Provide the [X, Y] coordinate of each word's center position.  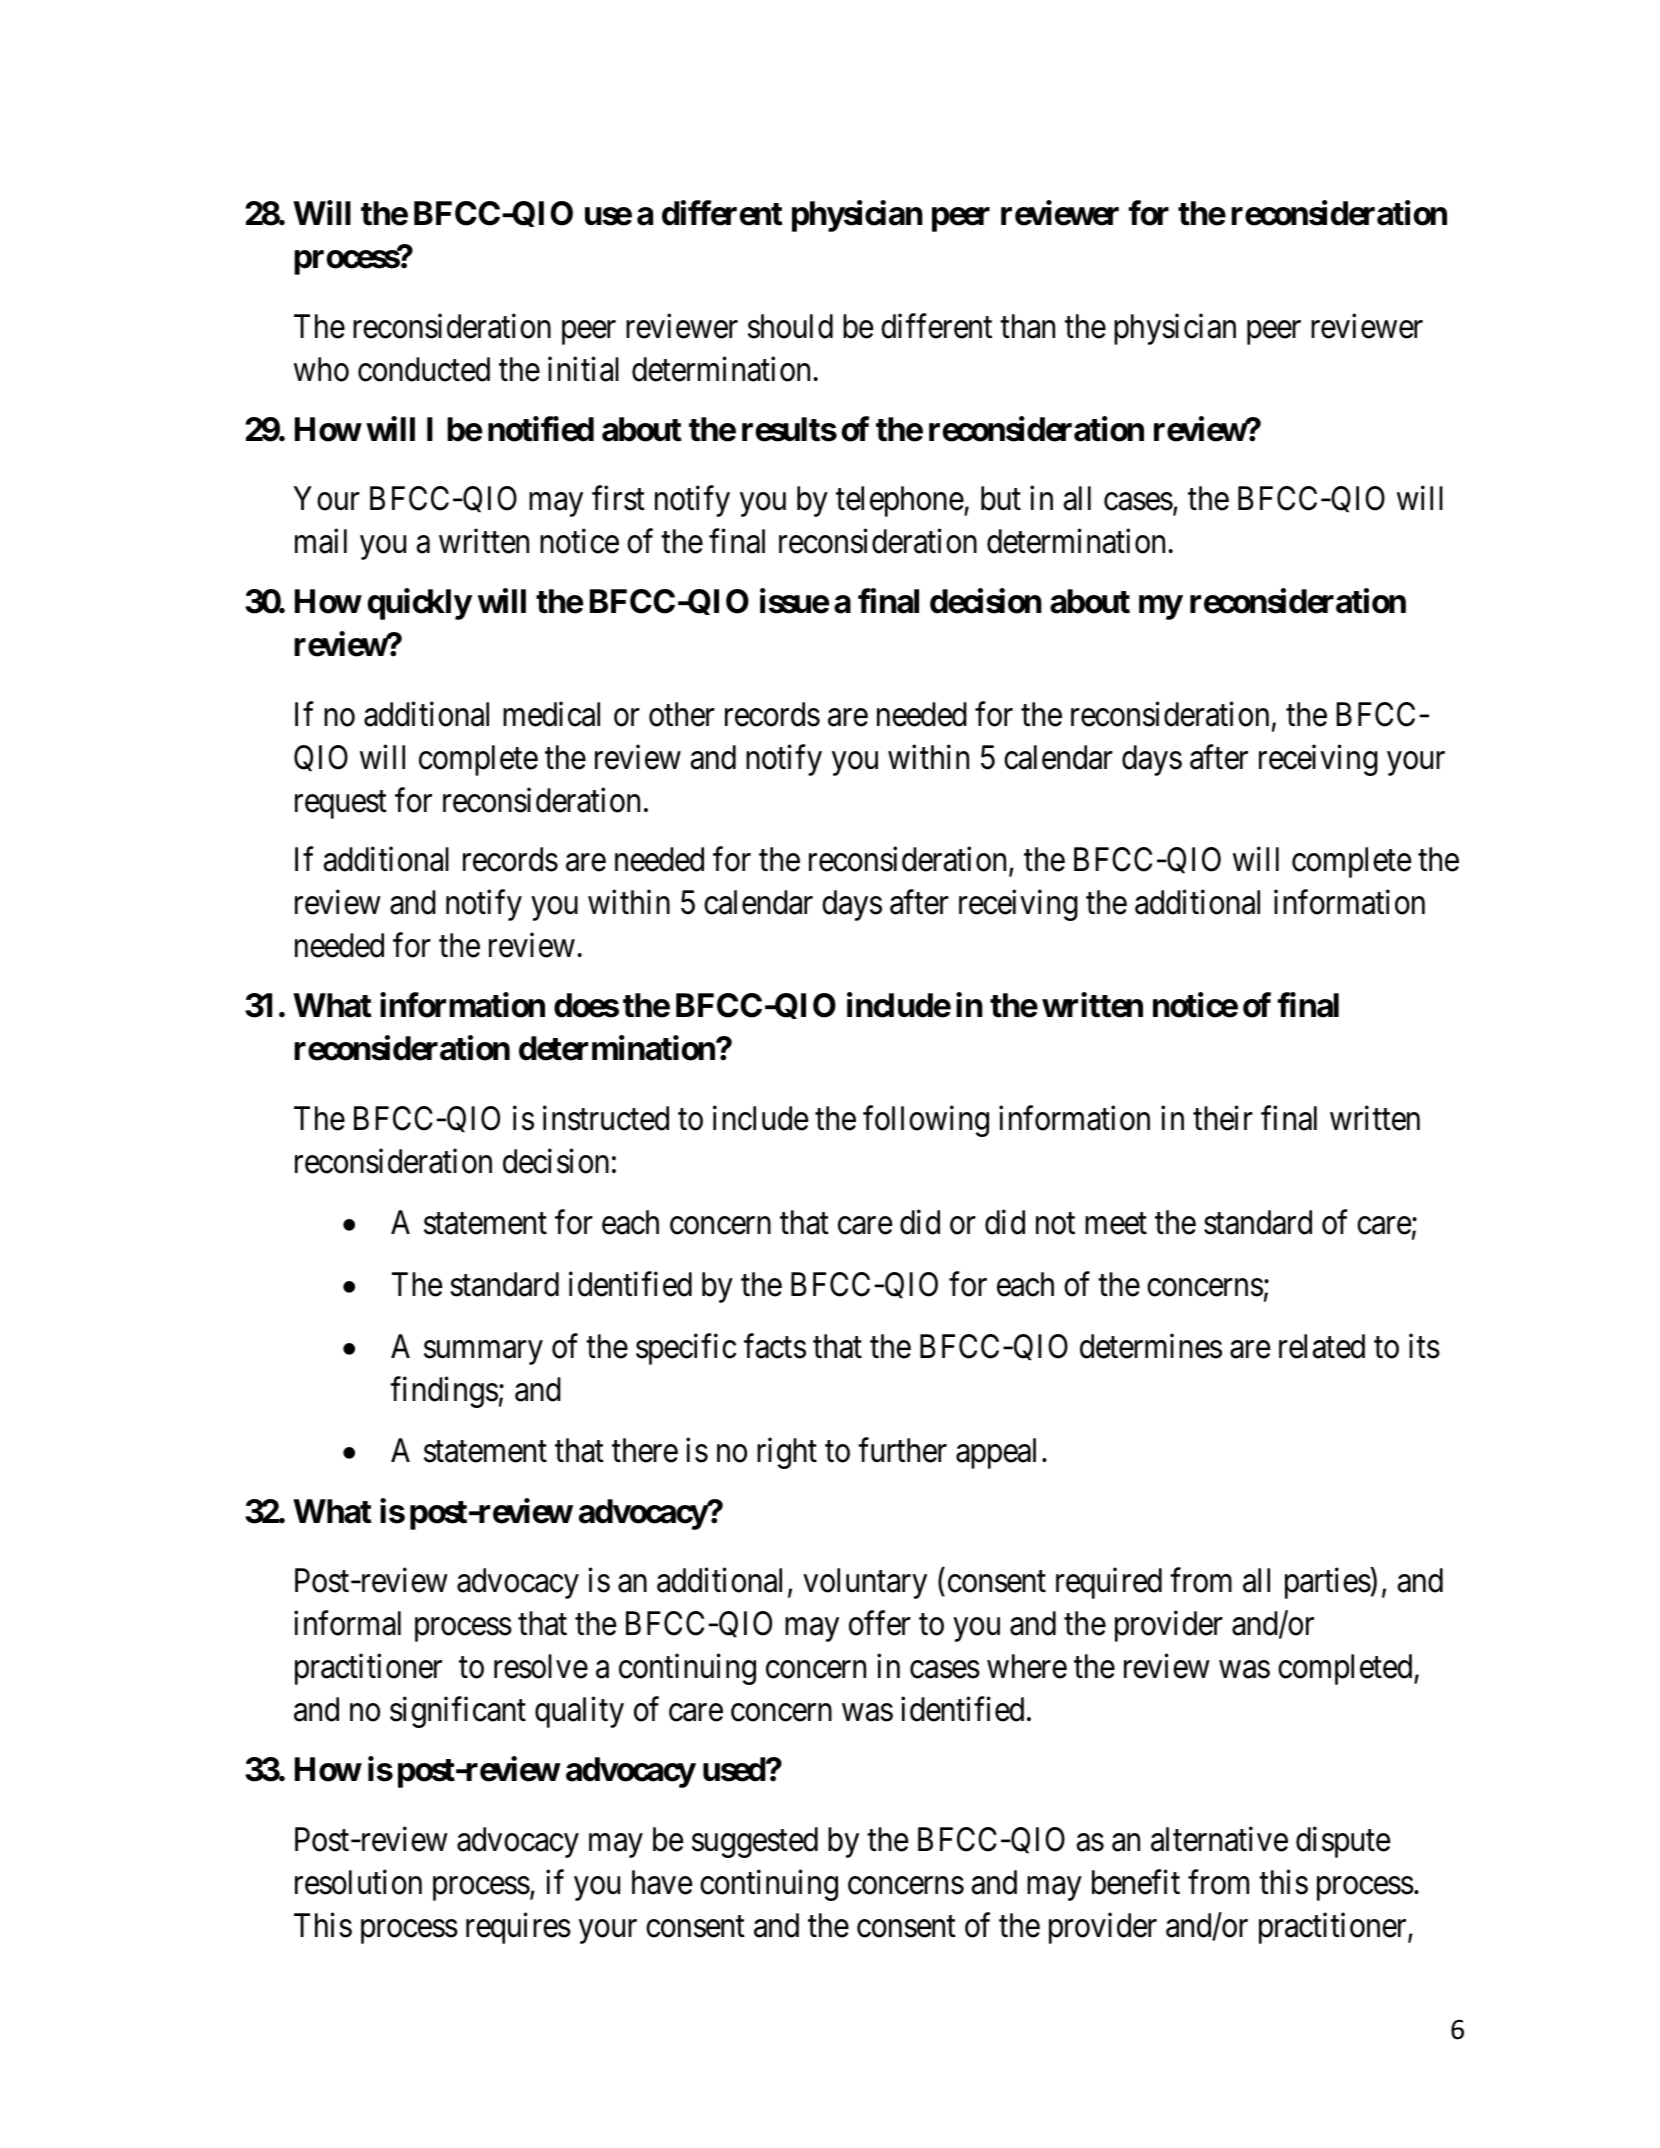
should [790, 326]
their [1223, 1118]
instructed [606, 1118]
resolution [358, 1882]
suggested [755, 1842]
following [926, 1121]
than [1027, 326]
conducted [424, 369]
